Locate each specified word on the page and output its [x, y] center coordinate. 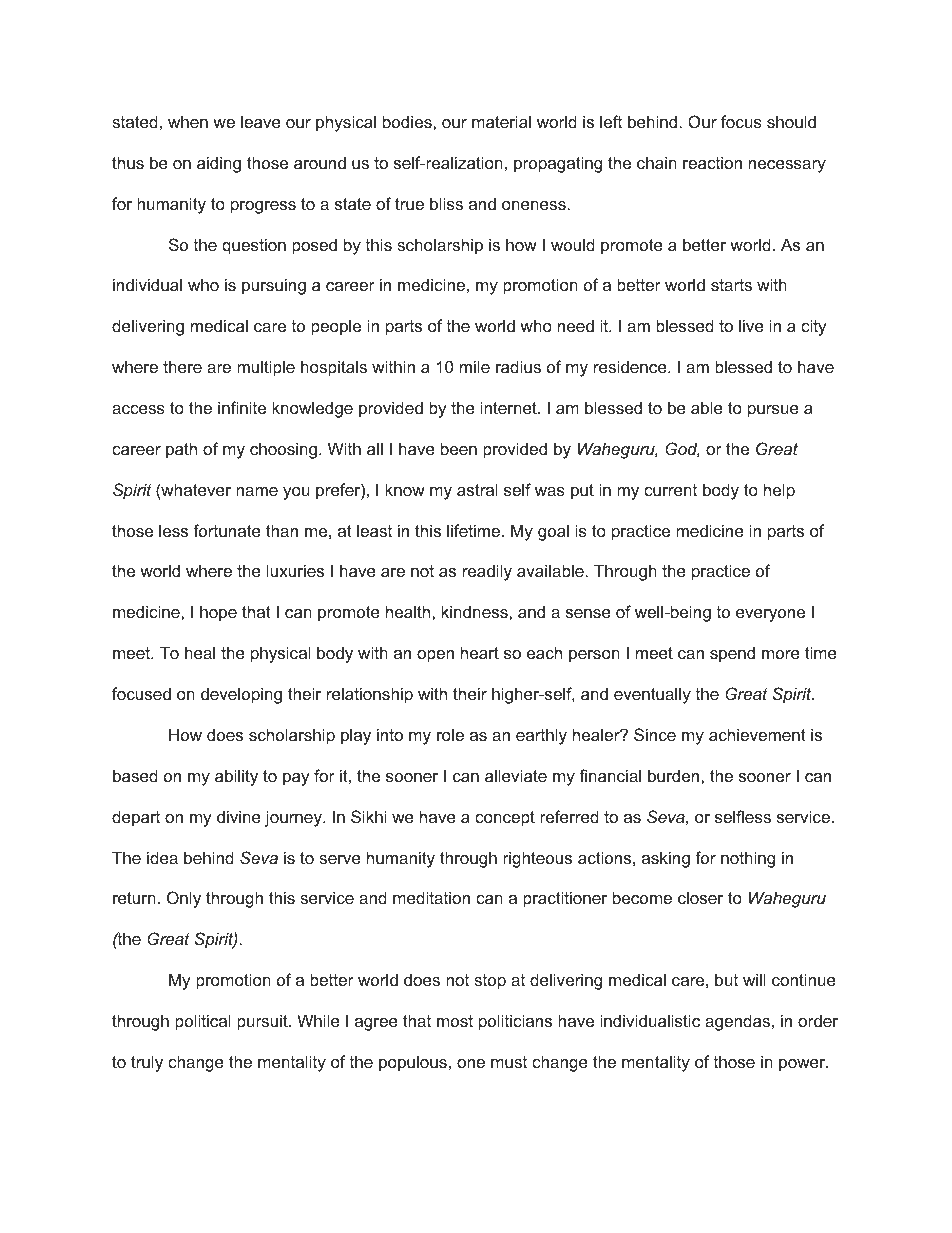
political [203, 1022]
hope [218, 613]
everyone [770, 615]
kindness [476, 611]
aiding [219, 164]
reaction [712, 162]
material [501, 121]
